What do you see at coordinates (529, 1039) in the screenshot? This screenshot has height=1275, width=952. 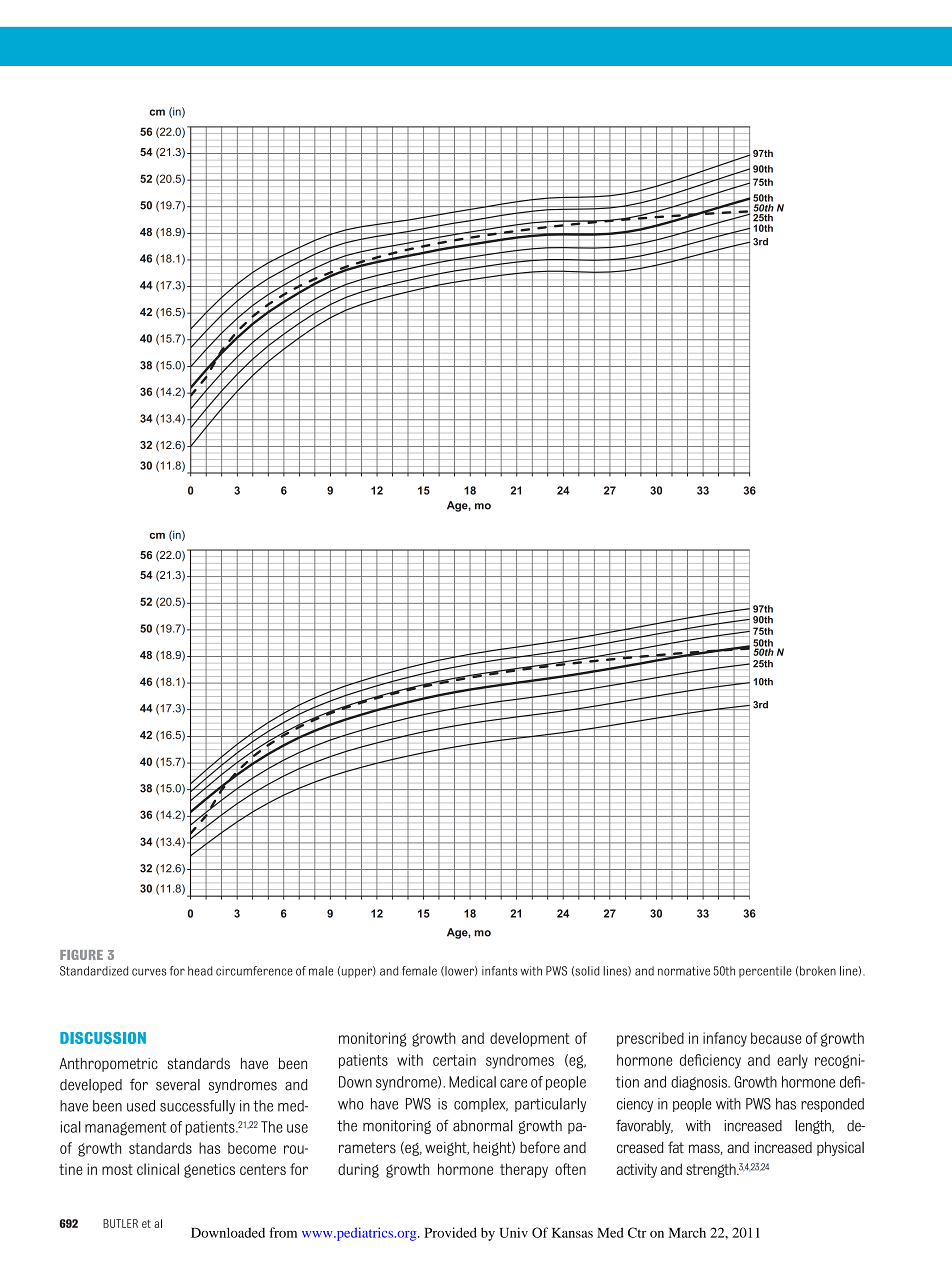 I see `development` at bounding box center [529, 1039].
